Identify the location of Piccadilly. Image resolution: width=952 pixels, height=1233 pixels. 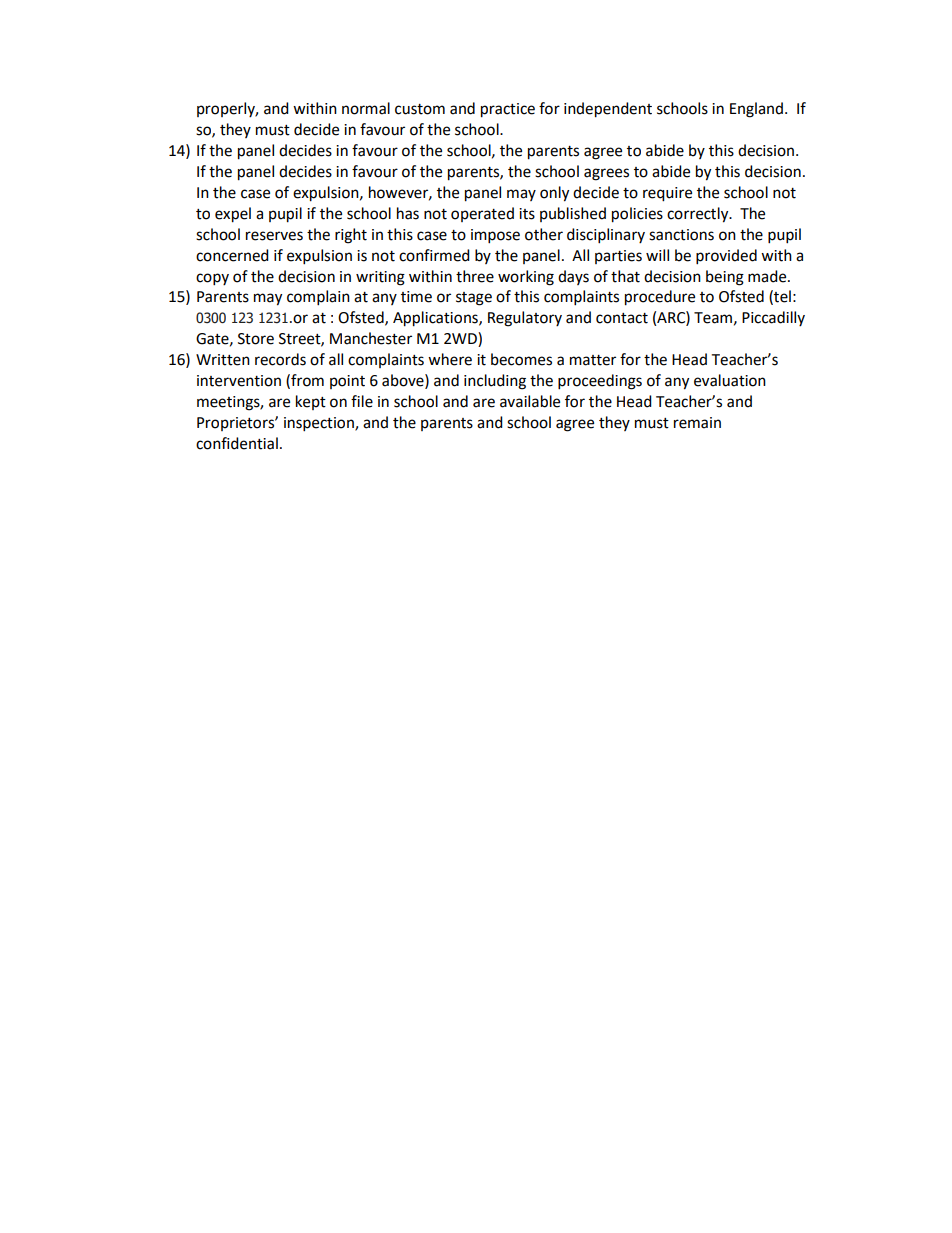
(773, 318).
